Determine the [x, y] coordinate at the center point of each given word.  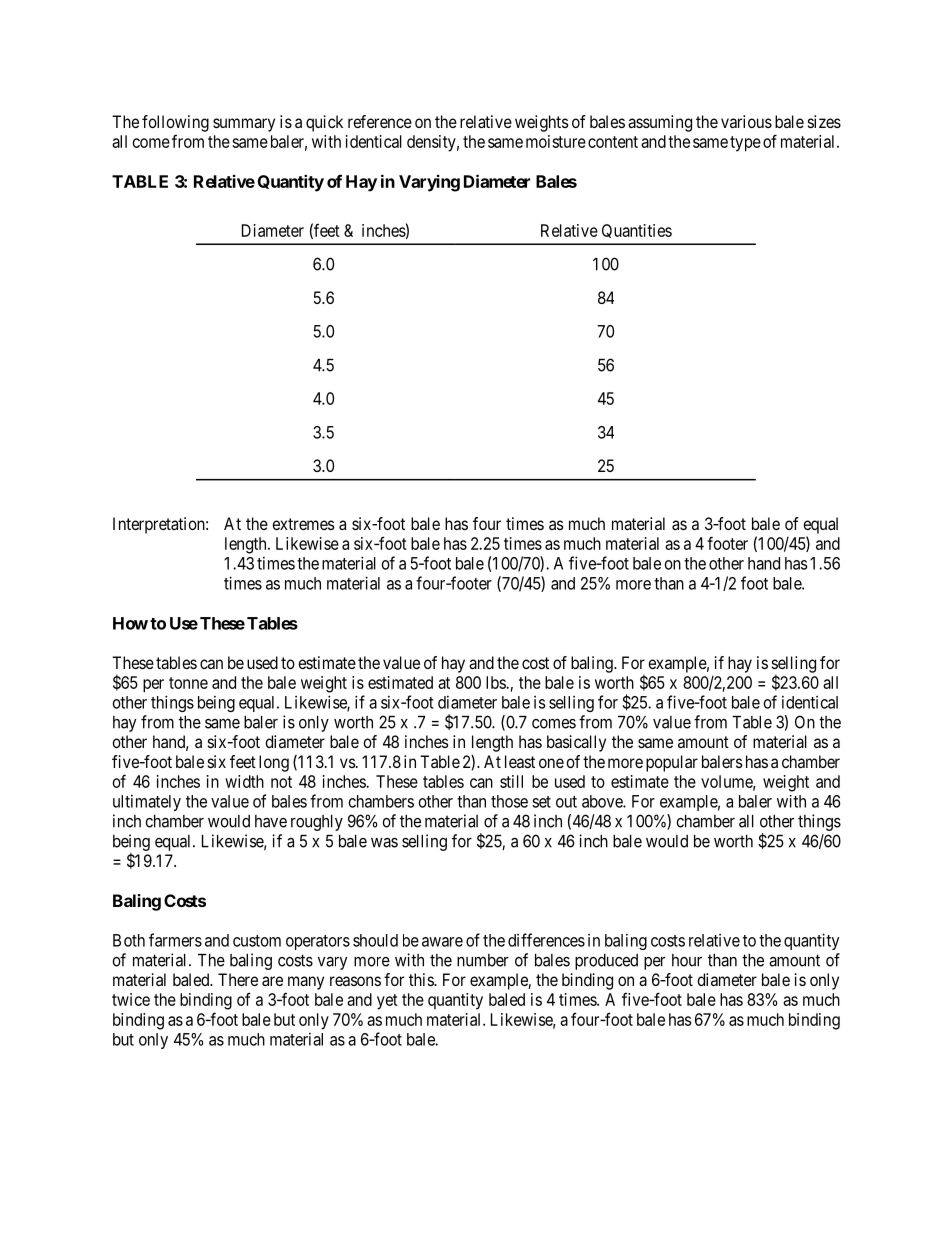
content [613, 142]
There [238, 979]
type [745, 144]
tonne [188, 683]
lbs [496, 682]
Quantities [637, 231]
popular [672, 763]
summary [244, 125]
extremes [303, 524]
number [483, 960]
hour [687, 960]
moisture [556, 141]
